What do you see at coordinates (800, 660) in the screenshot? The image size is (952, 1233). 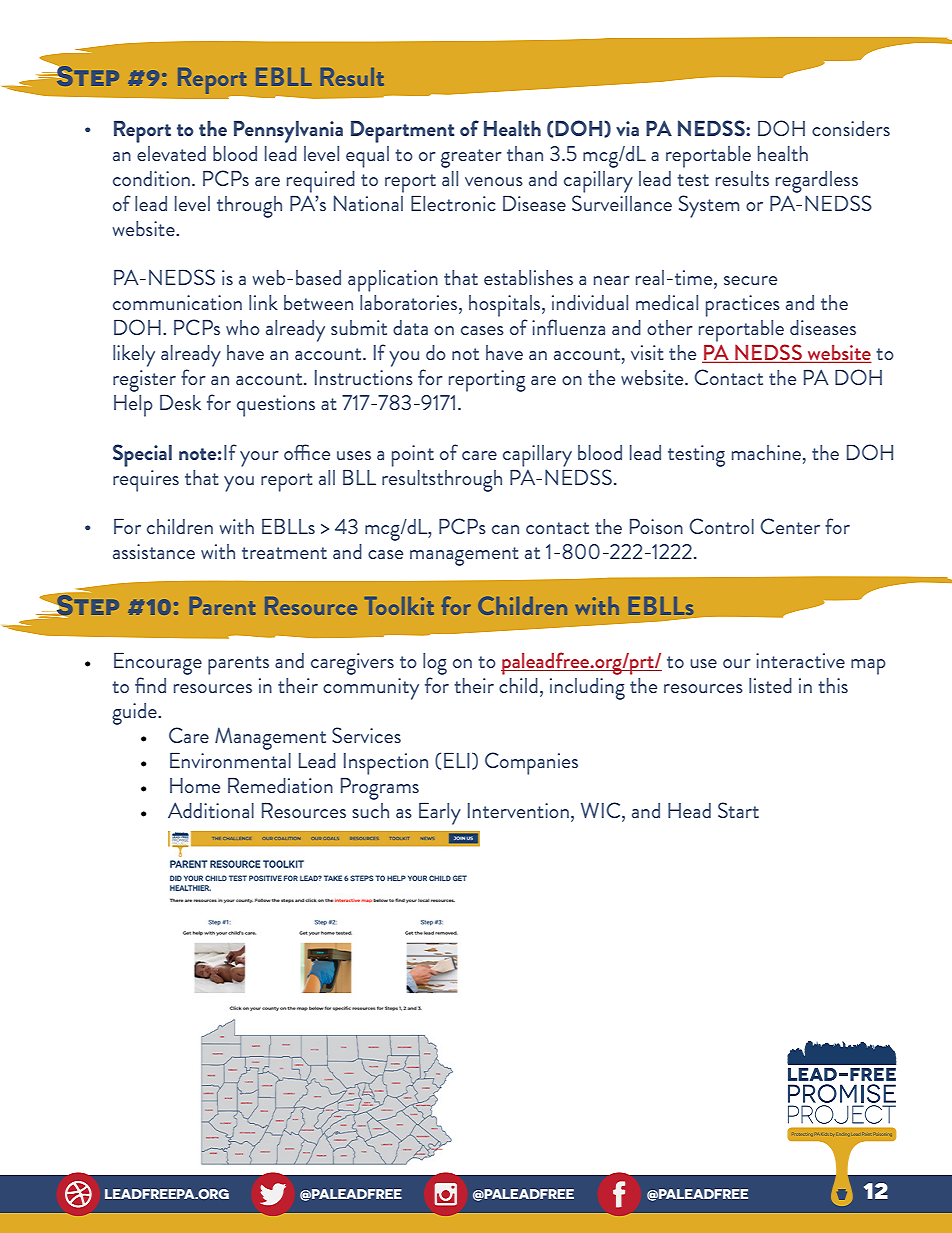 I see `interactive` at bounding box center [800, 660].
